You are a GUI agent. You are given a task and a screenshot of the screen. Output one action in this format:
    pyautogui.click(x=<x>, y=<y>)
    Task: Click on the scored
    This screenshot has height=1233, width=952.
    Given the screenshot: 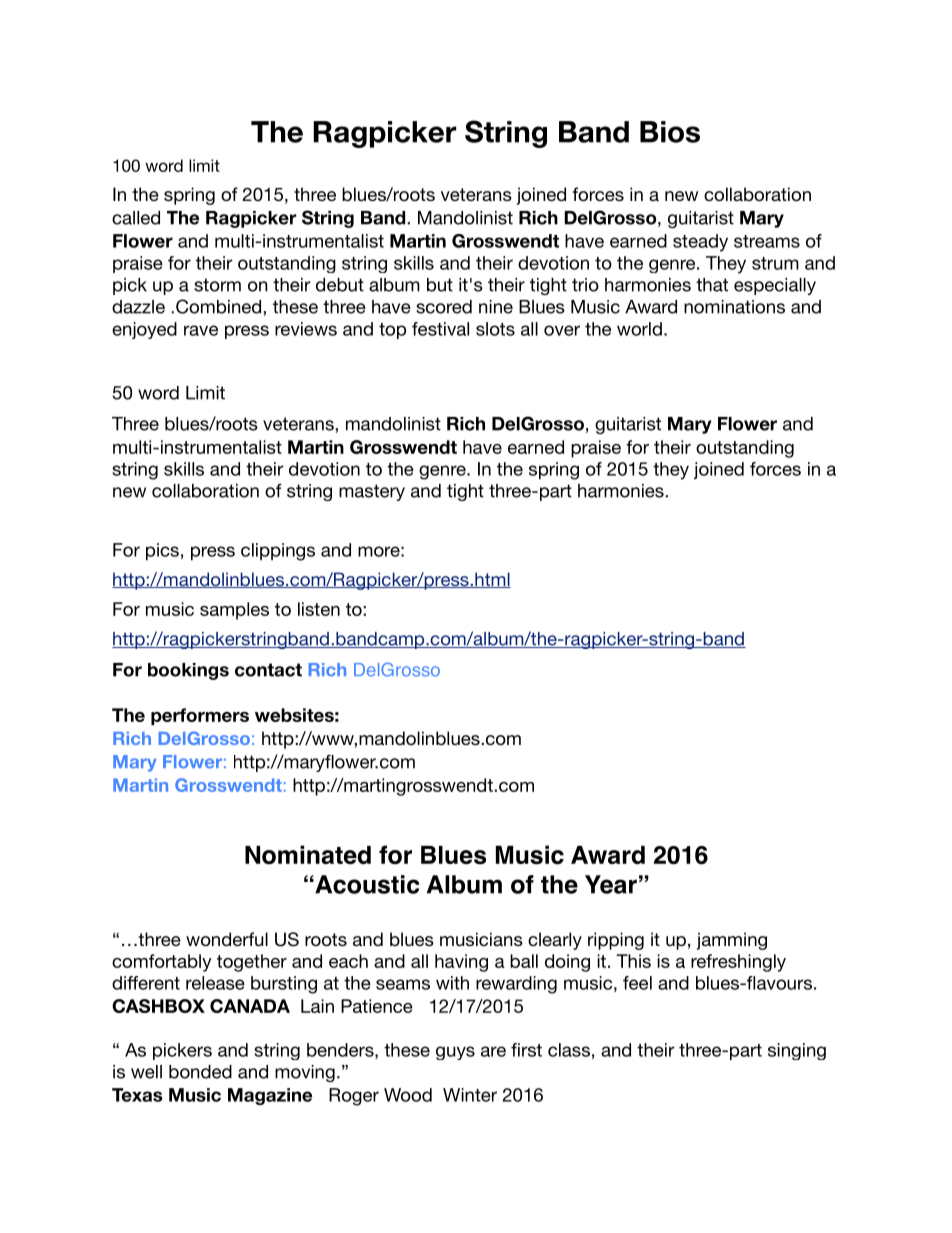 What is the action you would take?
    pyautogui.click(x=444, y=307)
